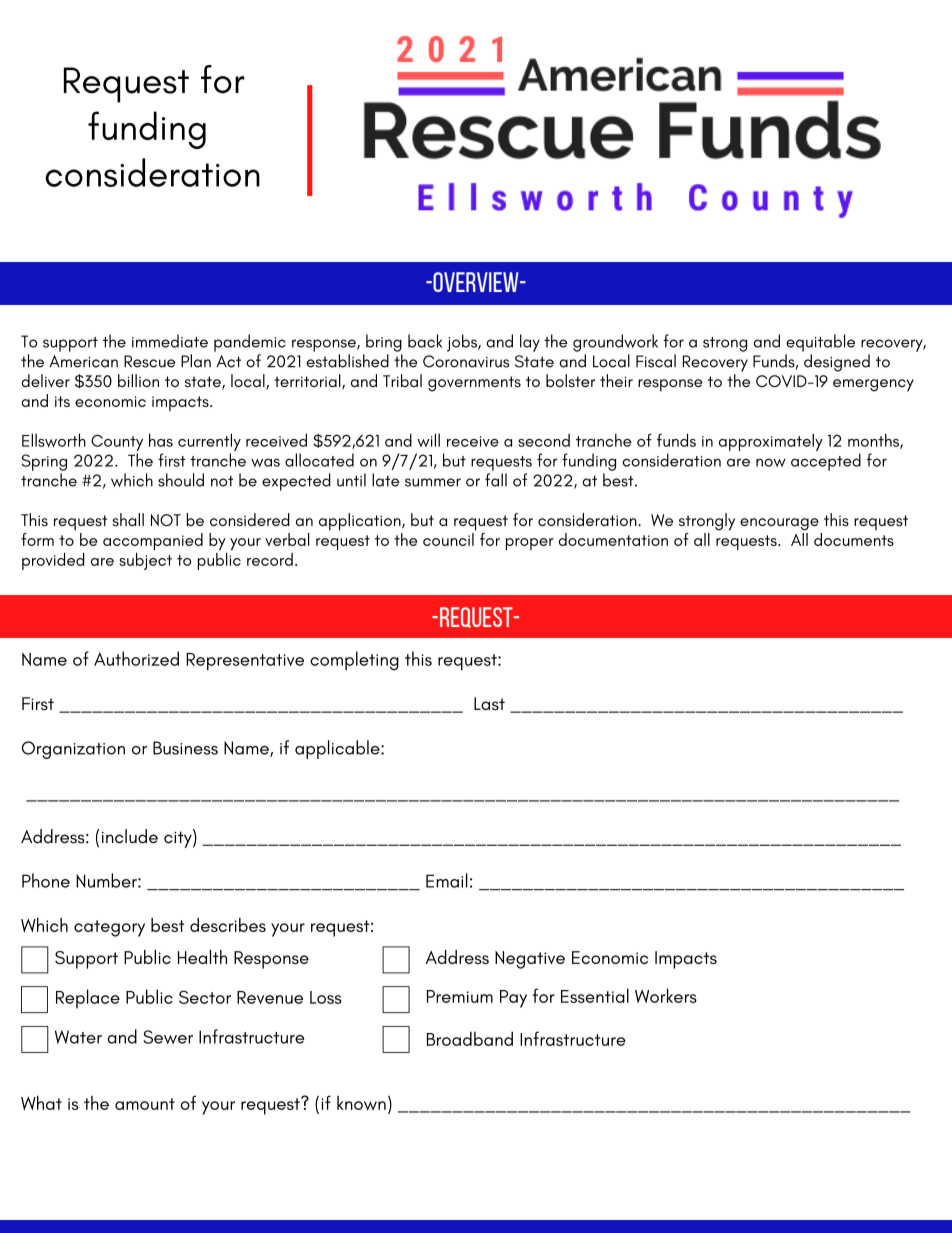 Image resolution: width=952 pixels, height=1233 pixels. Describe the element at coordinates (466, 361) in the screenshot. I see `Coronavirus` at that location.
